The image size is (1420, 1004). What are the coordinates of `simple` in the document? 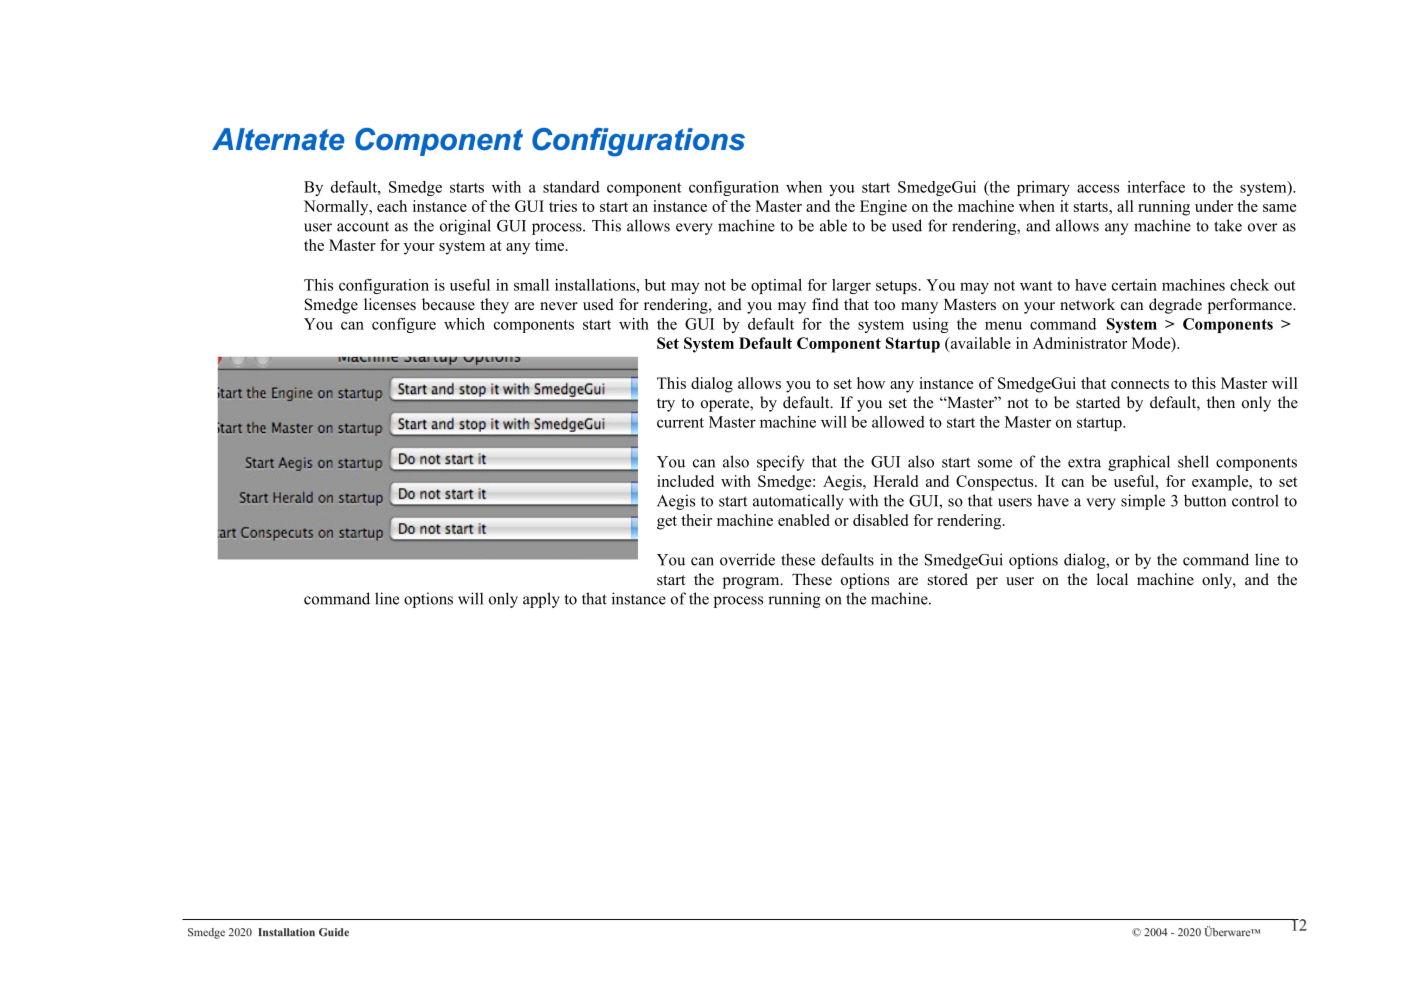 It's located at (1143, 502).
